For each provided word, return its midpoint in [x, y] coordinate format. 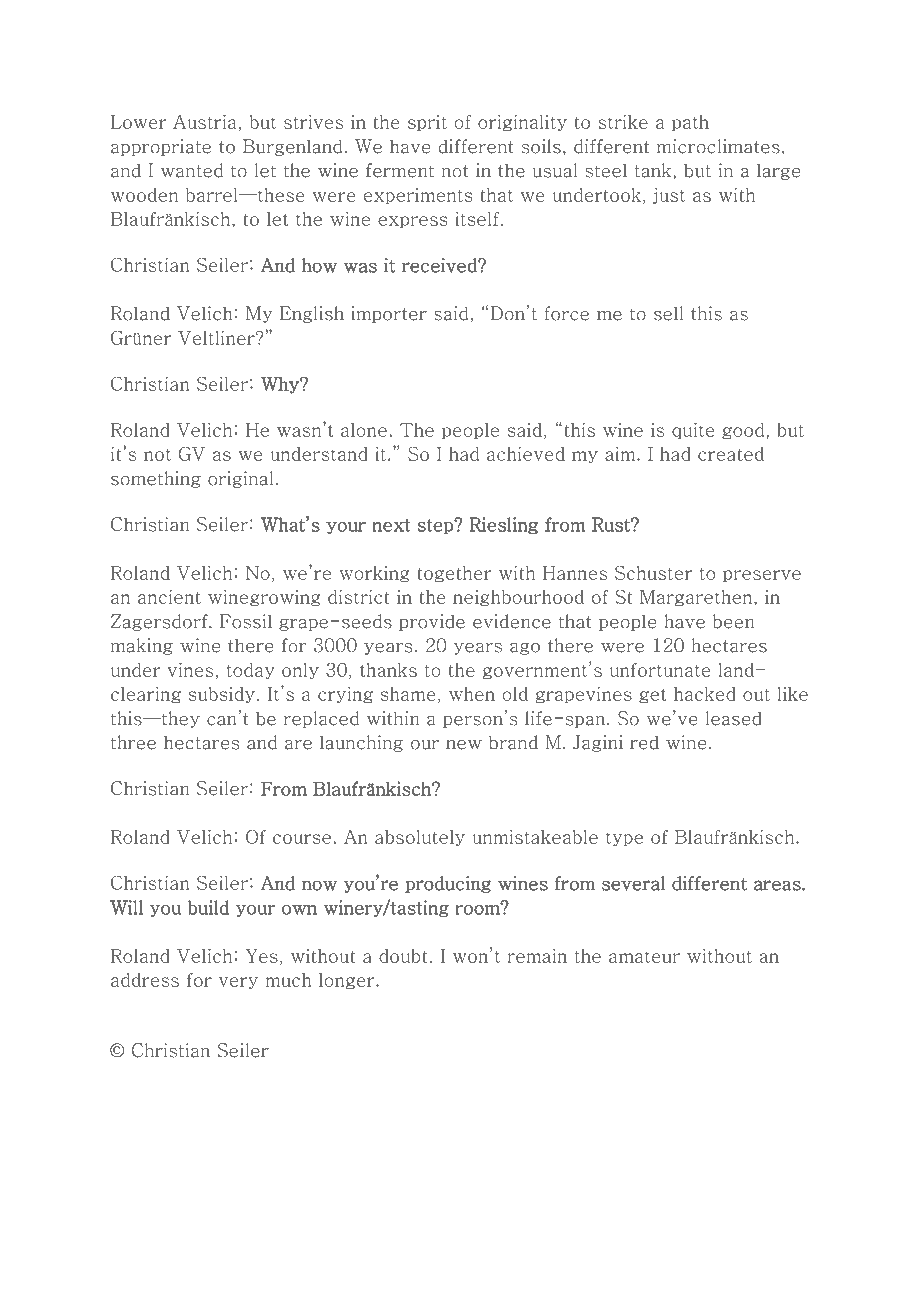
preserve [762, 576]
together [454, 574]
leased [734, 718]
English [312, 314]
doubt [403, 956]
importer [389, 314]
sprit [427, 123]
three [133, 742]
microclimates [718, 146]
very [238, 983]
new [464, 745]
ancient [169, 597]
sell [668, 313]
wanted [192, 170]
